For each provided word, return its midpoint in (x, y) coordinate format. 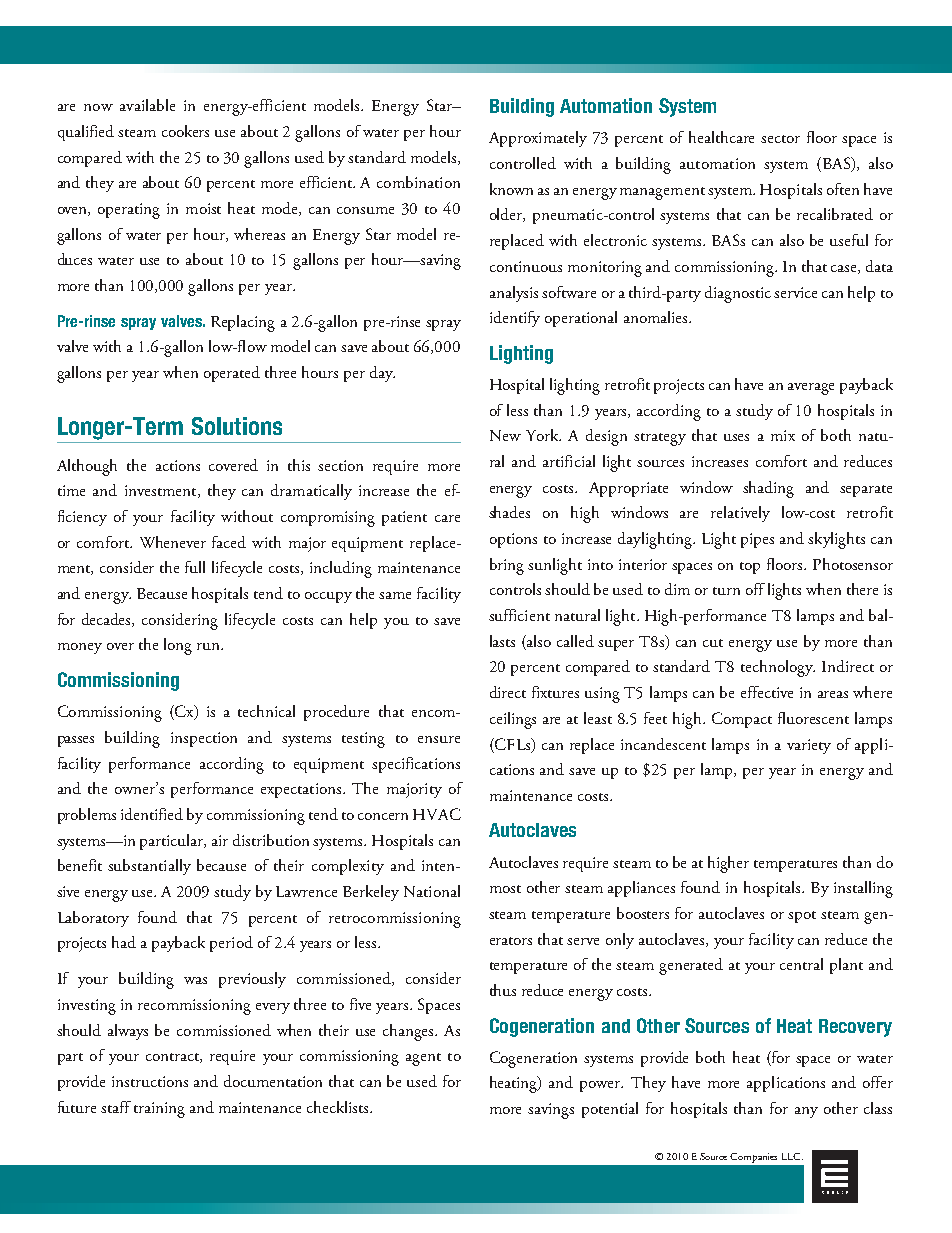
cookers (185, 131)
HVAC (437, 814)
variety (809, 746)
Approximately (538, 139)
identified (152, 814)
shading (768, 489)
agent (423, 1059)
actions (178, 465)
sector (780, 139)
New (505, 435)
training (159, 1110)
